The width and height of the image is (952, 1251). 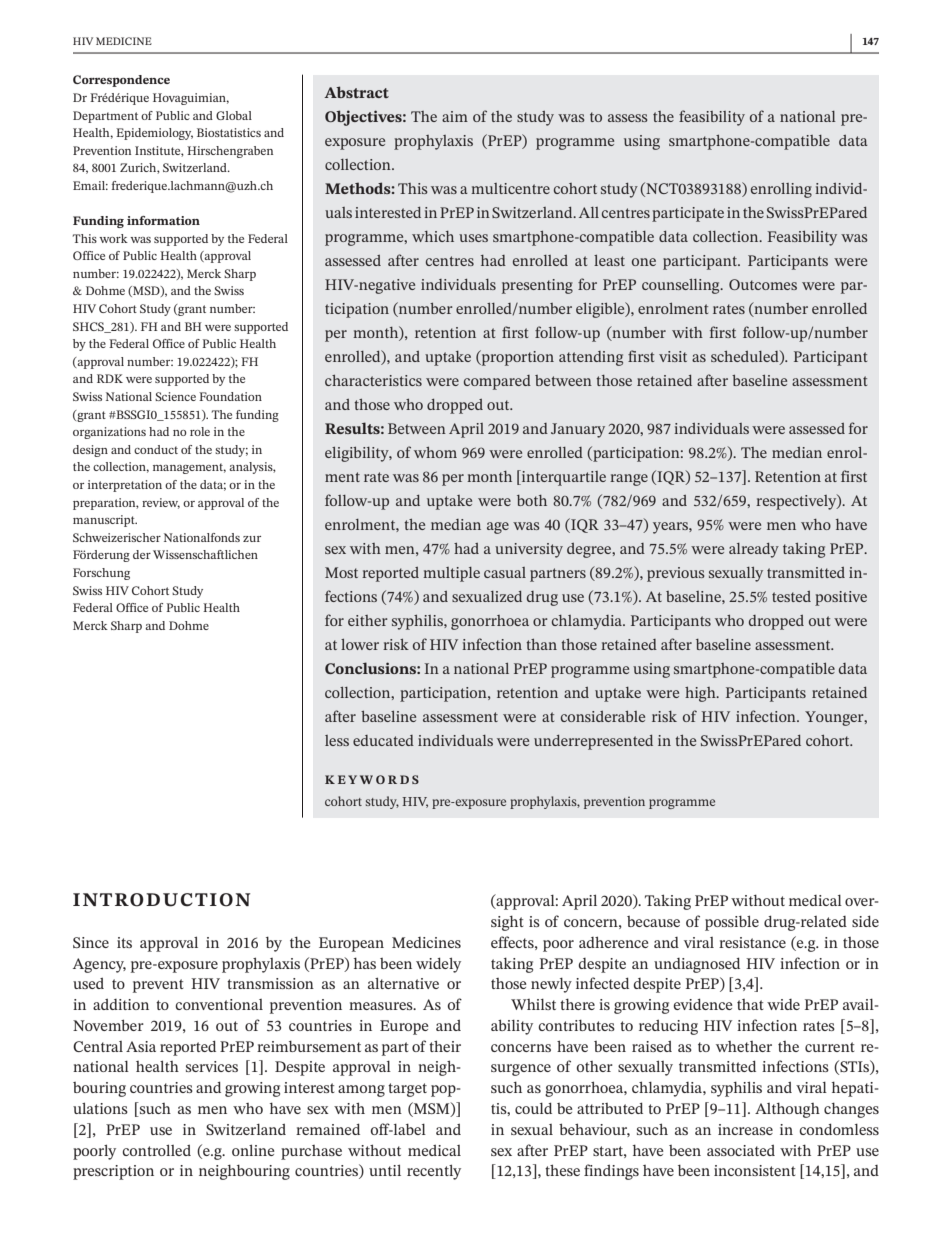 I want to click on manuscript, so click(x=105, y=521).
